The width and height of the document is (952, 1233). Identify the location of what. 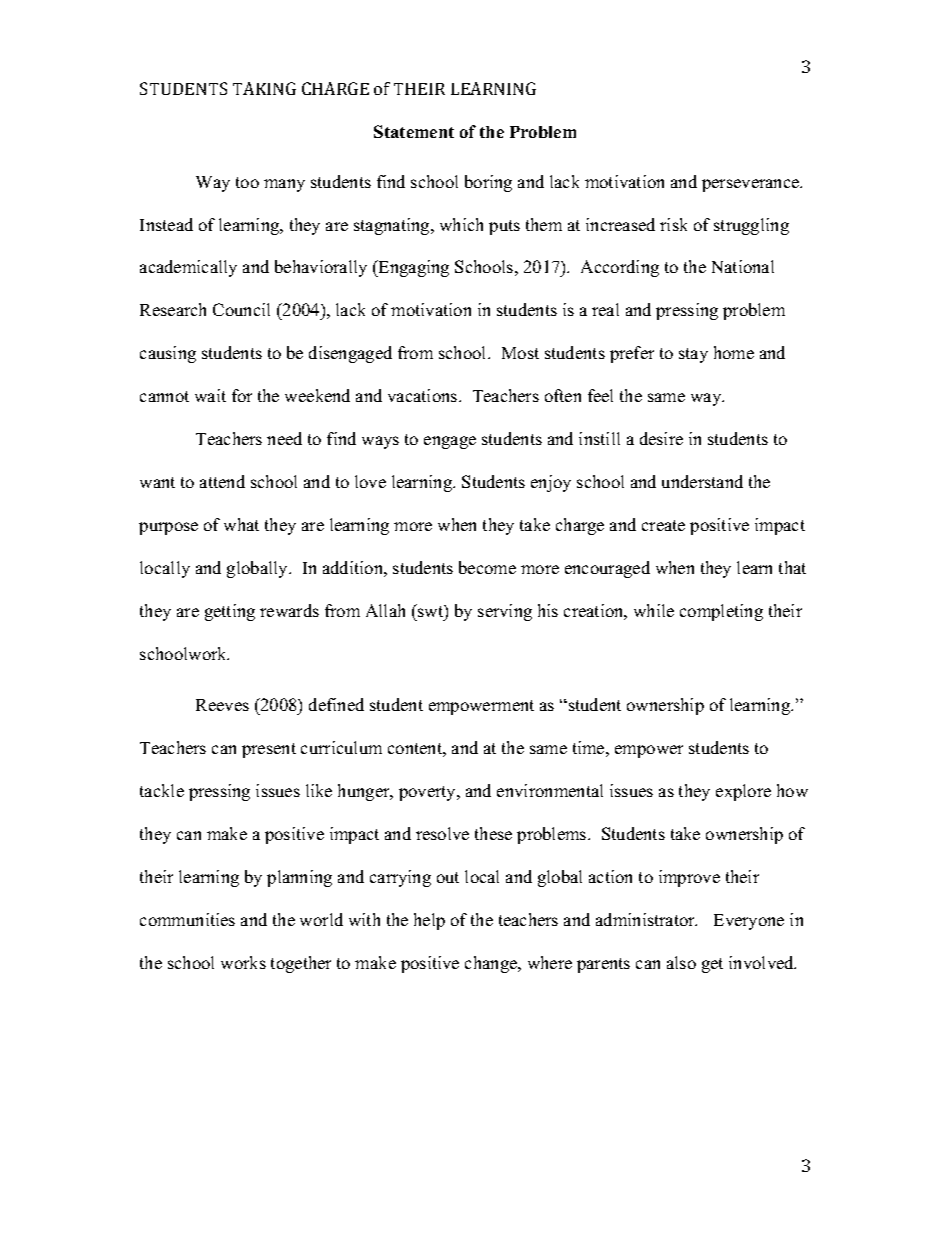
(241, 524).
